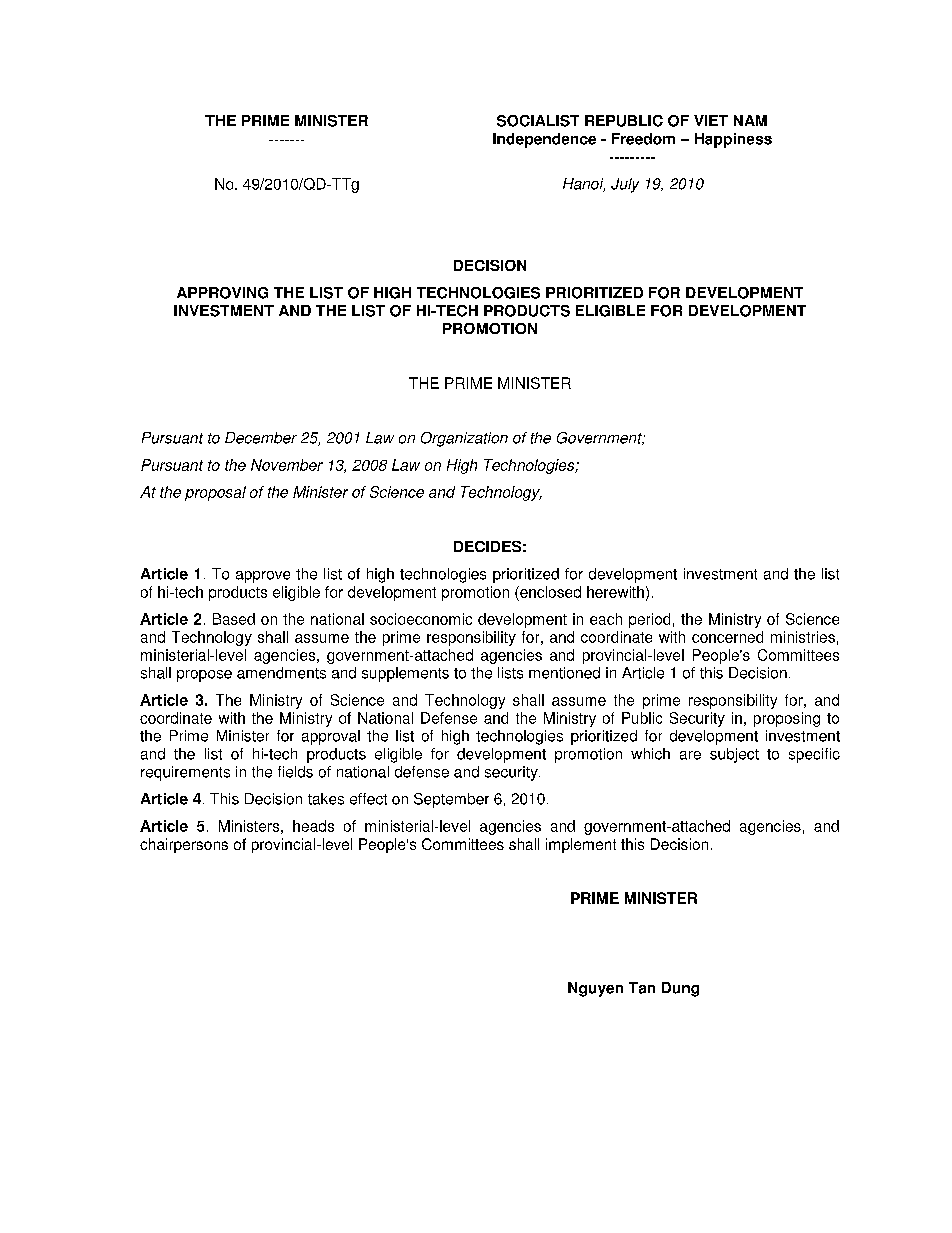  What do you see at coordinates (261, 438) in the page?
I see `December` at bounding box center [261, 438].
